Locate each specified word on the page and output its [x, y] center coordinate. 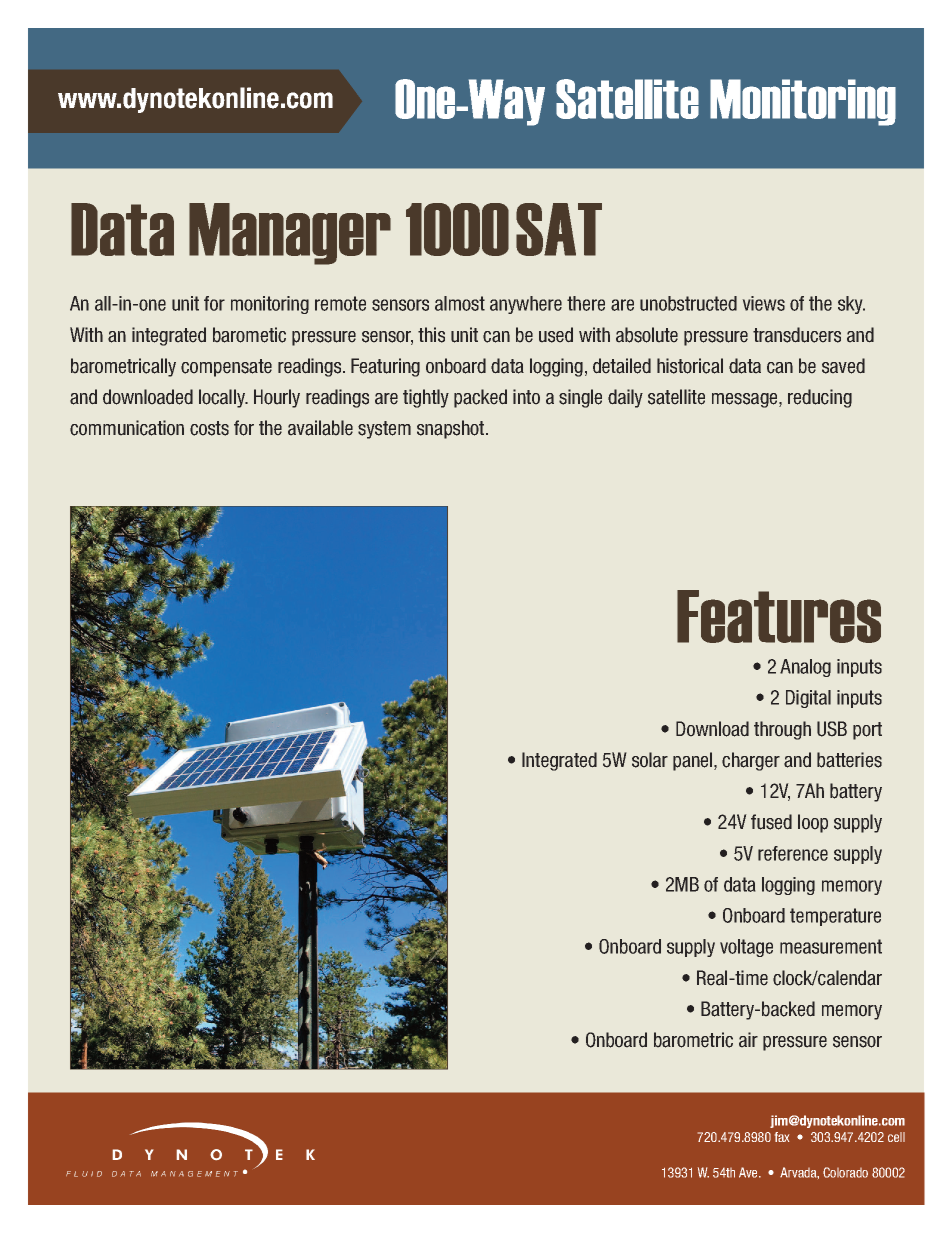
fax [782, 1137]
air [748, 1039]
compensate [226, 368]
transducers [797, 335]
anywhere [526, 305]
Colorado [845, 1172]
